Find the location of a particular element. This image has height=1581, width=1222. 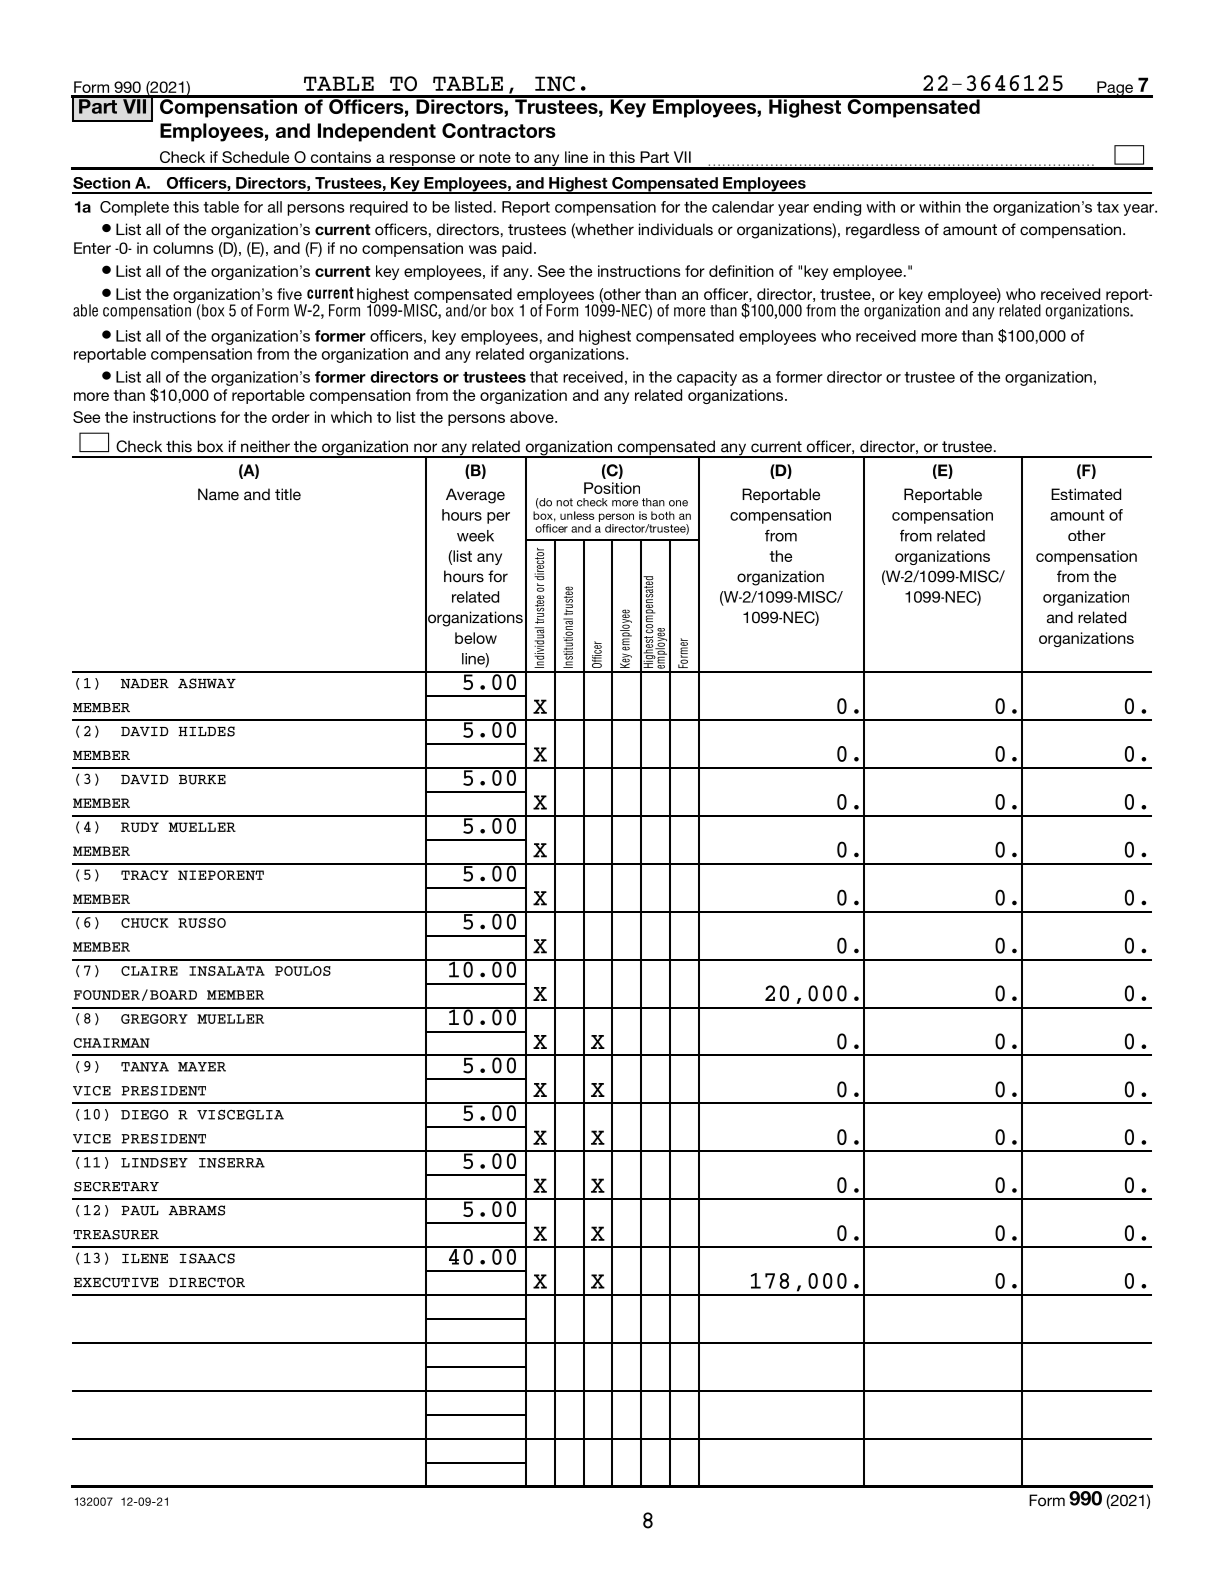

ILENE is located at coordinates (145, 1259).
